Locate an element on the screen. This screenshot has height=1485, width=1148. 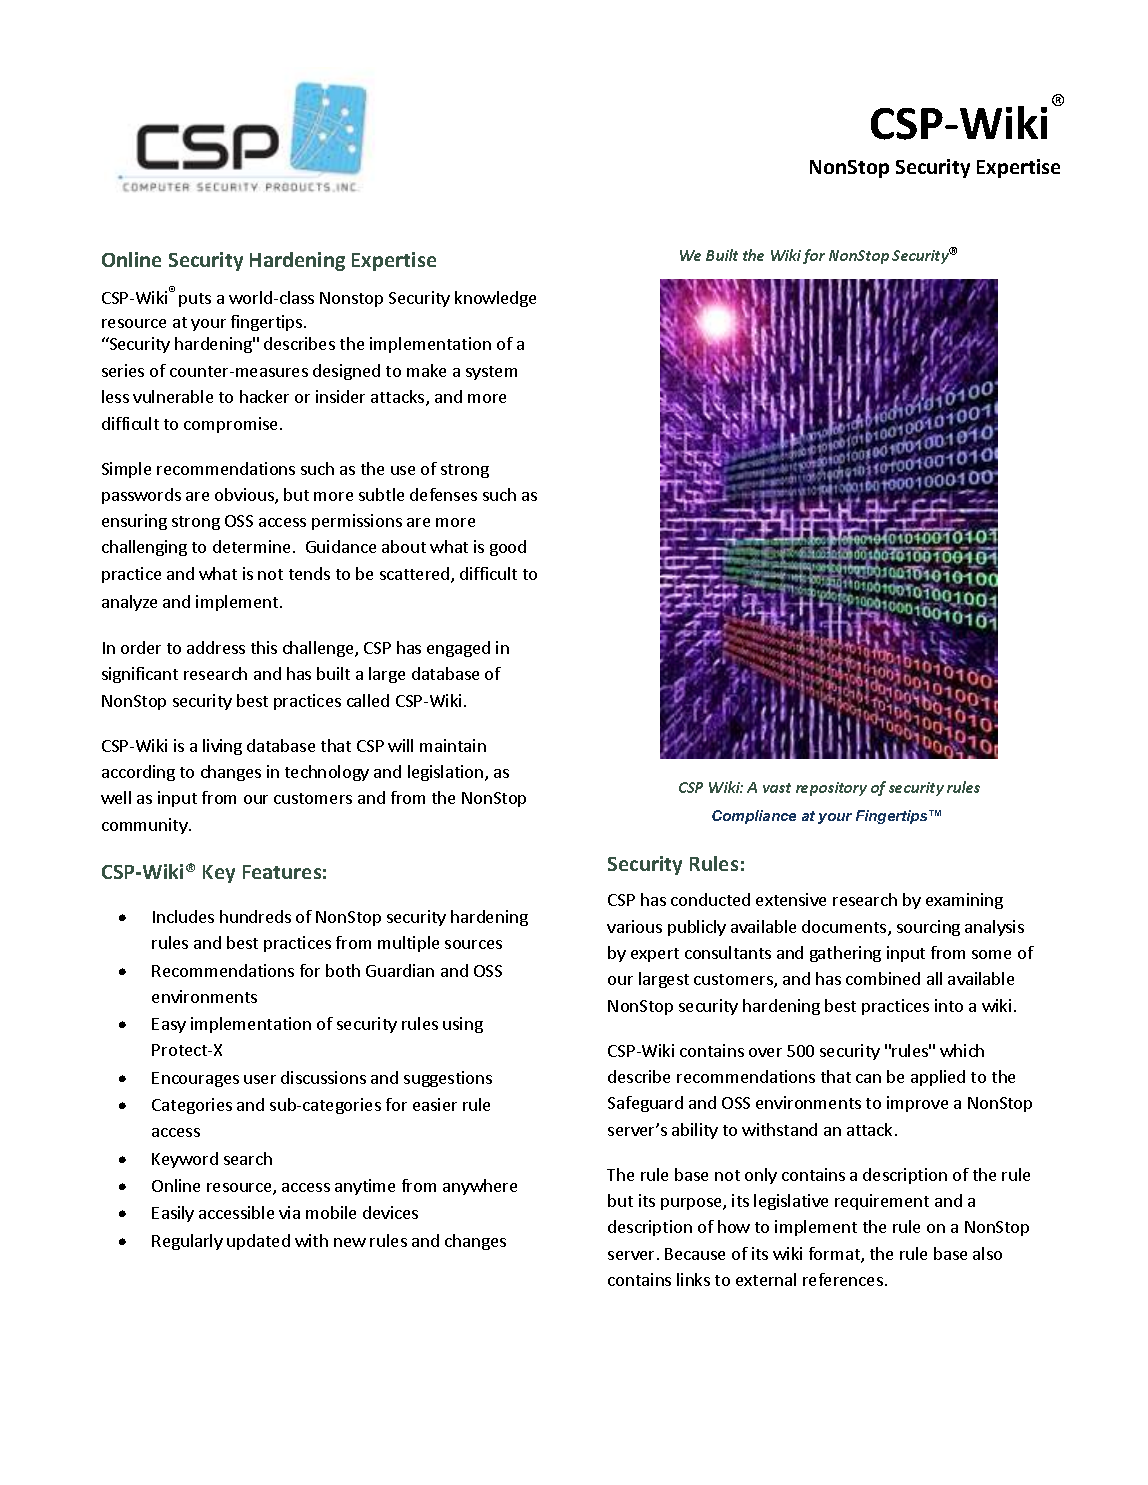
knowledge is located at coordinates (495, 299).
